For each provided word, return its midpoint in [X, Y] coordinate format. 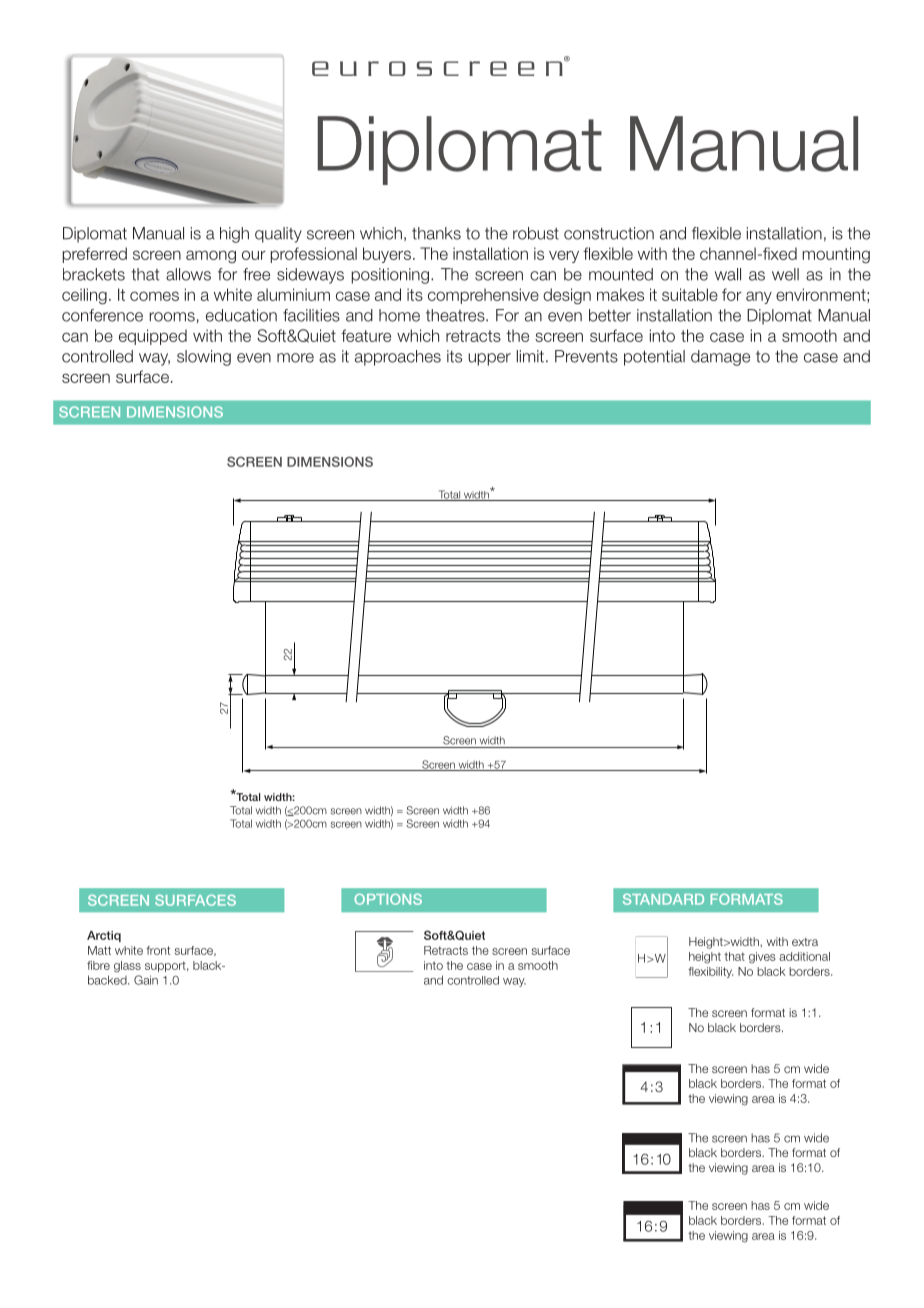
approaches [398, 358]
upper [489, 359]
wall [728, 274]
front [158, 950]
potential [654, 358]
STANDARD [663, 899]
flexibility [710, 972]
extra [805, 942]
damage [720, 358]
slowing [204, 358]
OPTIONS [388, 899]
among [211, 256]
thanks [436, 233]
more [295, 358]
